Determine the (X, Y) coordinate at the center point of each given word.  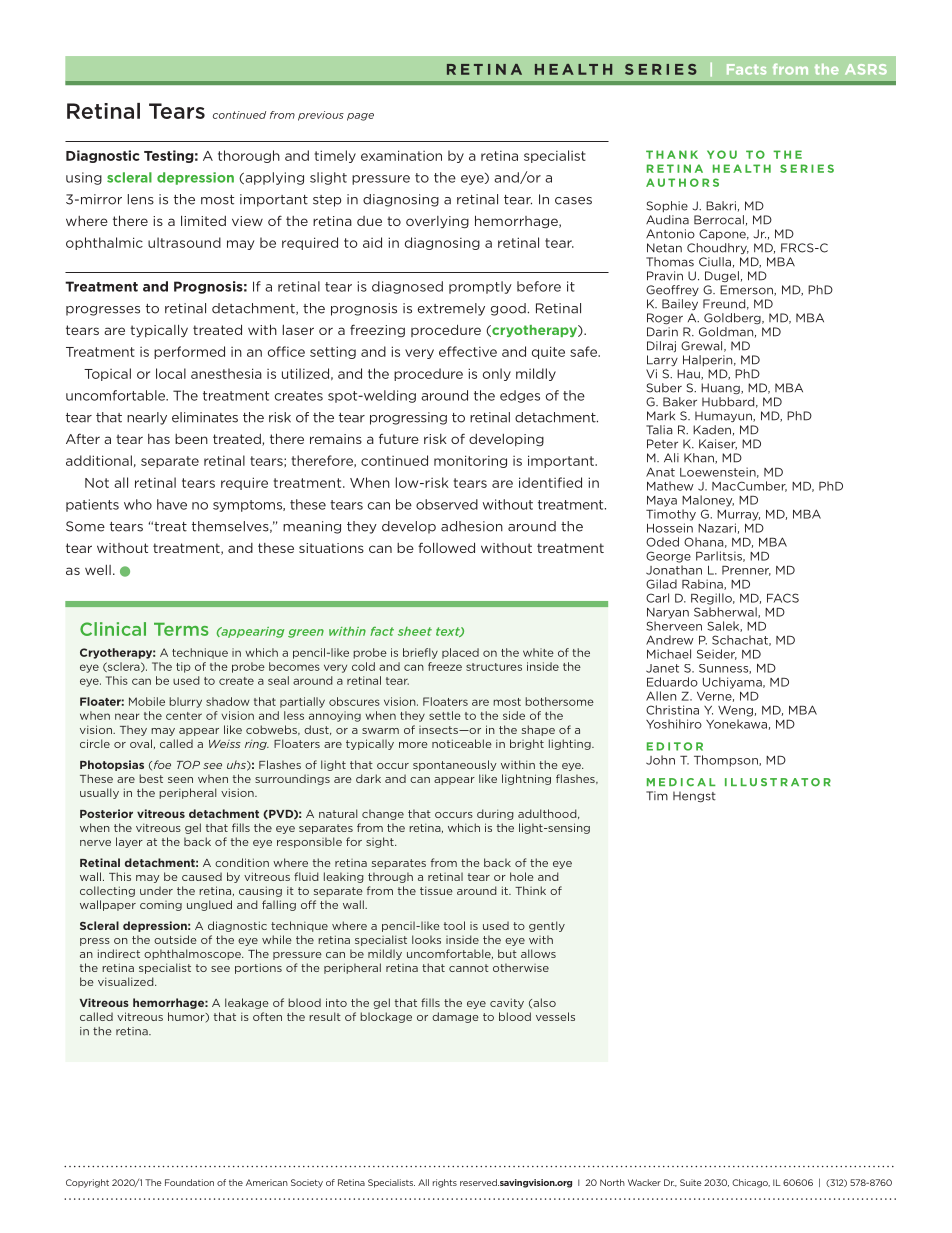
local (171, 373)
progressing (408, 418)
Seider (717, 654)
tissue (436, 890)
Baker (680, 402)
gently (547, 926)
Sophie (667, 206)
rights (445, 1183)
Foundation (189, 1182)
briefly (420, 653)
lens (141, 199)
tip (183, 667)
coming (161, 906)
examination (401, 155)
